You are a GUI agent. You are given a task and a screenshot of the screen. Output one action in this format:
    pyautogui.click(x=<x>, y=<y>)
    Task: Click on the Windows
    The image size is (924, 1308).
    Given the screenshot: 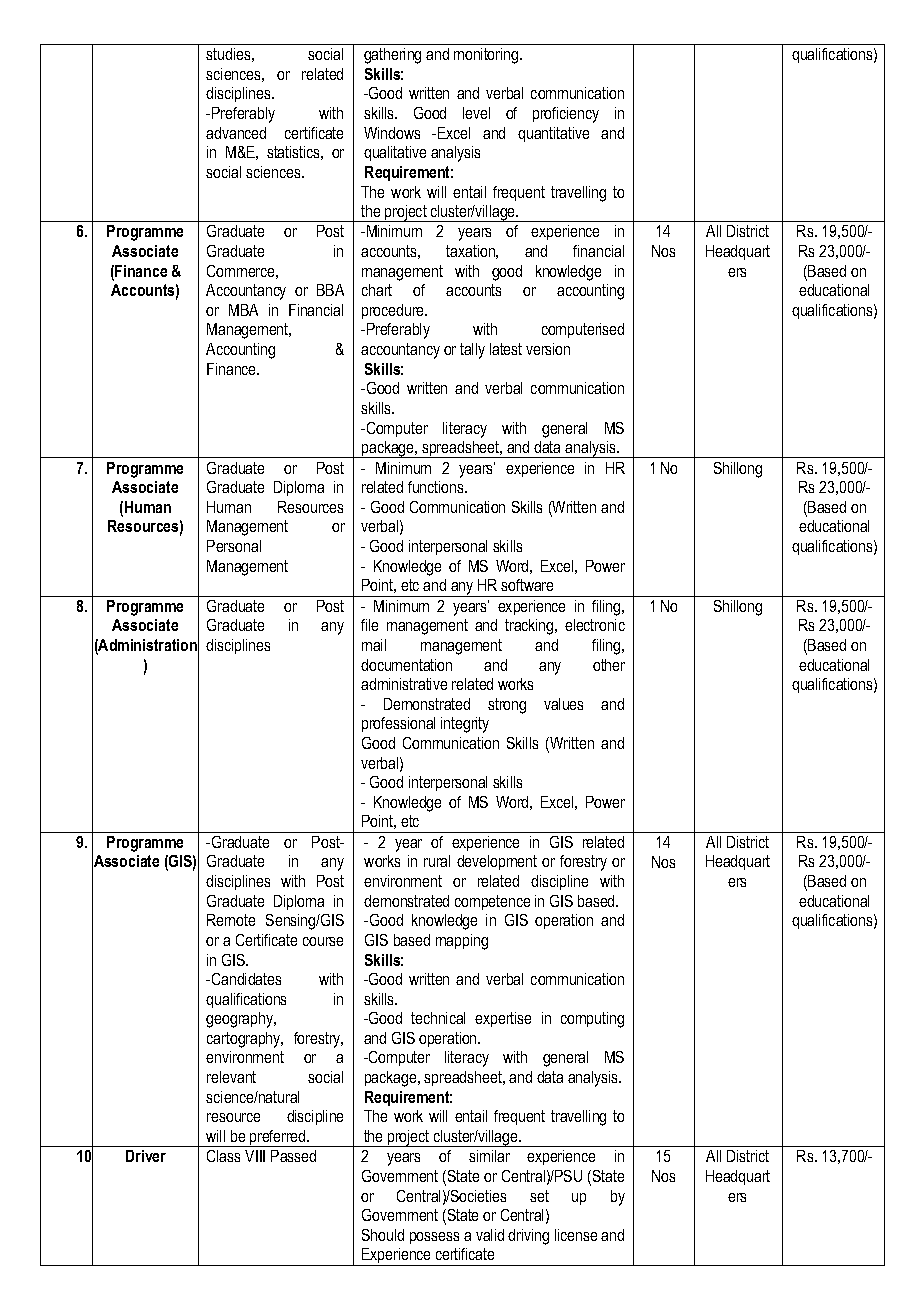 What is the action you would take?
    pyautogui.click(x=392, y=133)
